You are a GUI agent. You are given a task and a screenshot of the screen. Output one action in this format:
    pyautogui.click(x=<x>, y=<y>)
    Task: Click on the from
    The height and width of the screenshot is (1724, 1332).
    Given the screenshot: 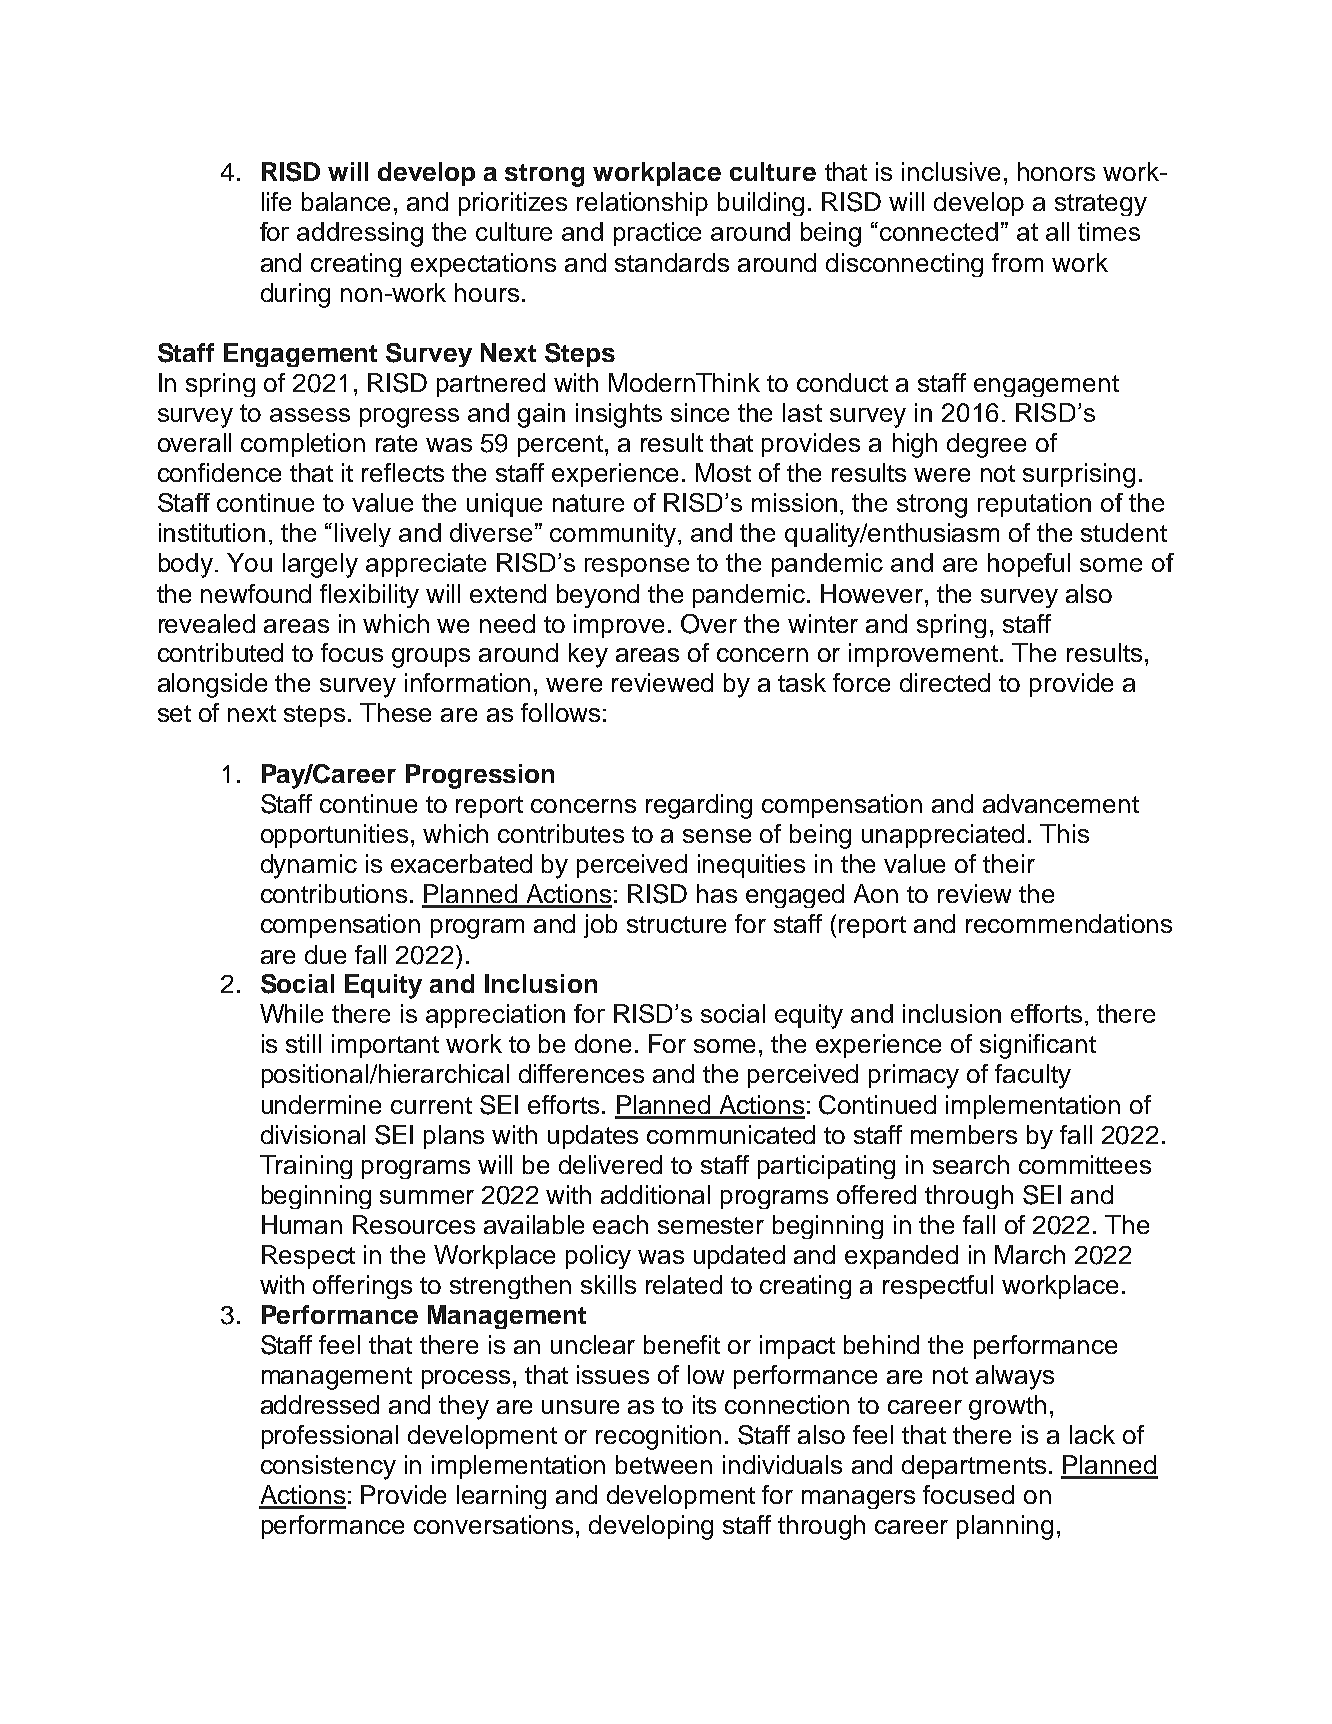 What is the action you would take?
    pyautogui.click(x=1017, y=262)
